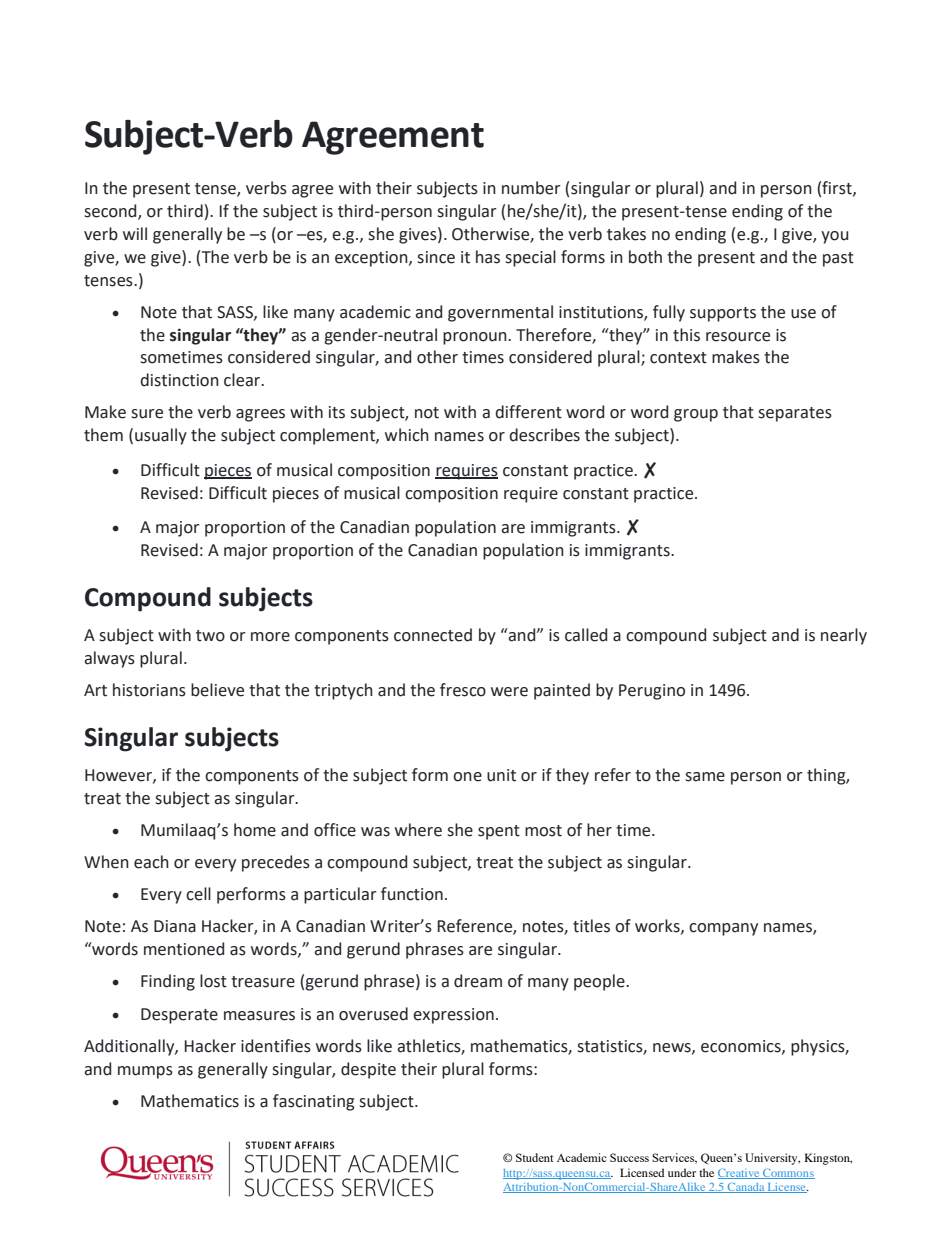 This image has height=1233, width=952. I want to click on each, so click(151, 862).
